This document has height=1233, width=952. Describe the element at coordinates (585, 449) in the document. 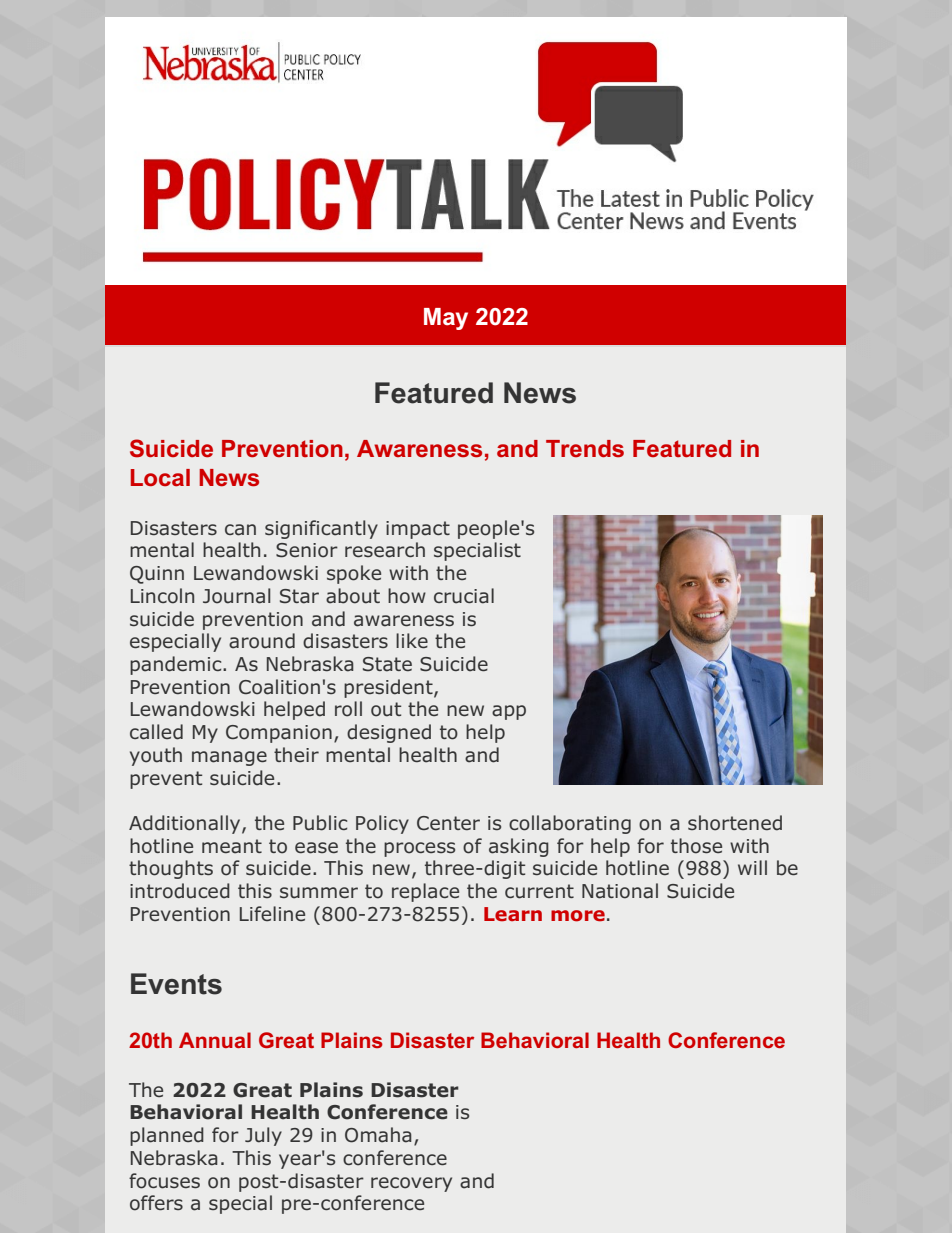

I see `Trends` at that location.
